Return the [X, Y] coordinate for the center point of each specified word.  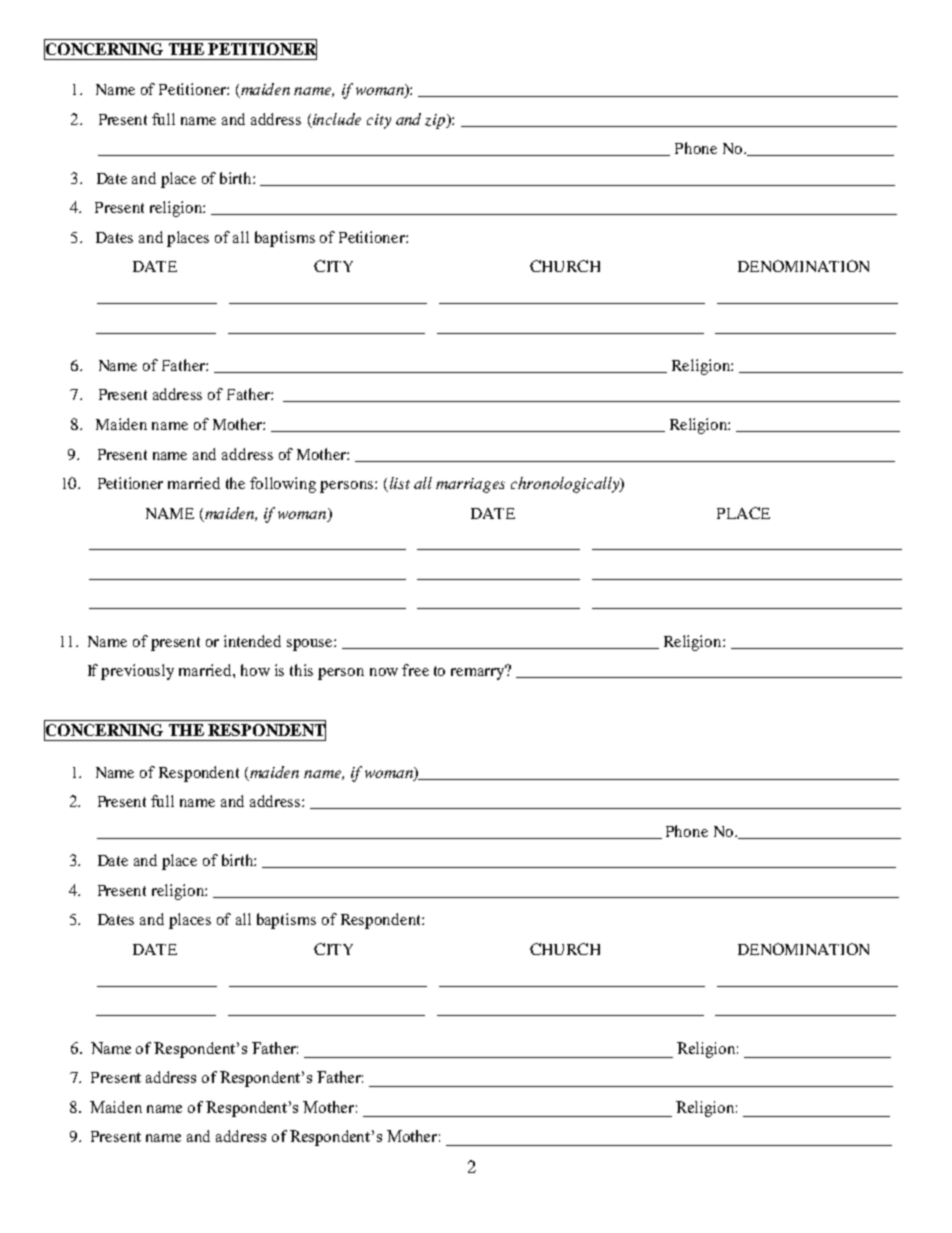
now [384, 672]
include [337, 119]
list [398, 484]
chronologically [566, 485]
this [301, 670]
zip [436, 121]
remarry [479, 673]
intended [252, 641]
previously [137, 672]
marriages [470, 485]
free [415, 670]
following [283, 485]
